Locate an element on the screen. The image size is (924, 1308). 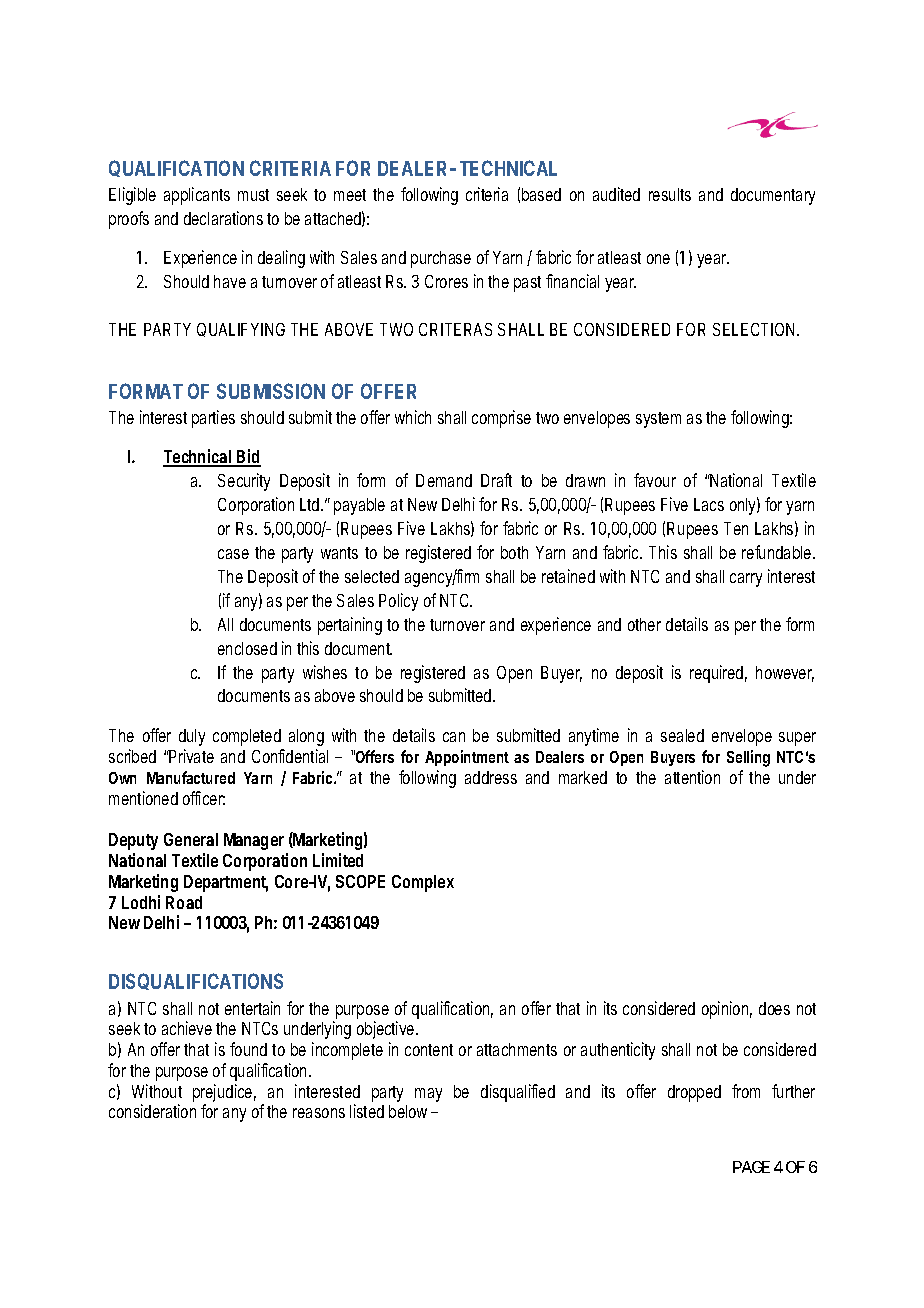
consideration is located at coordinates (152, 1111).
